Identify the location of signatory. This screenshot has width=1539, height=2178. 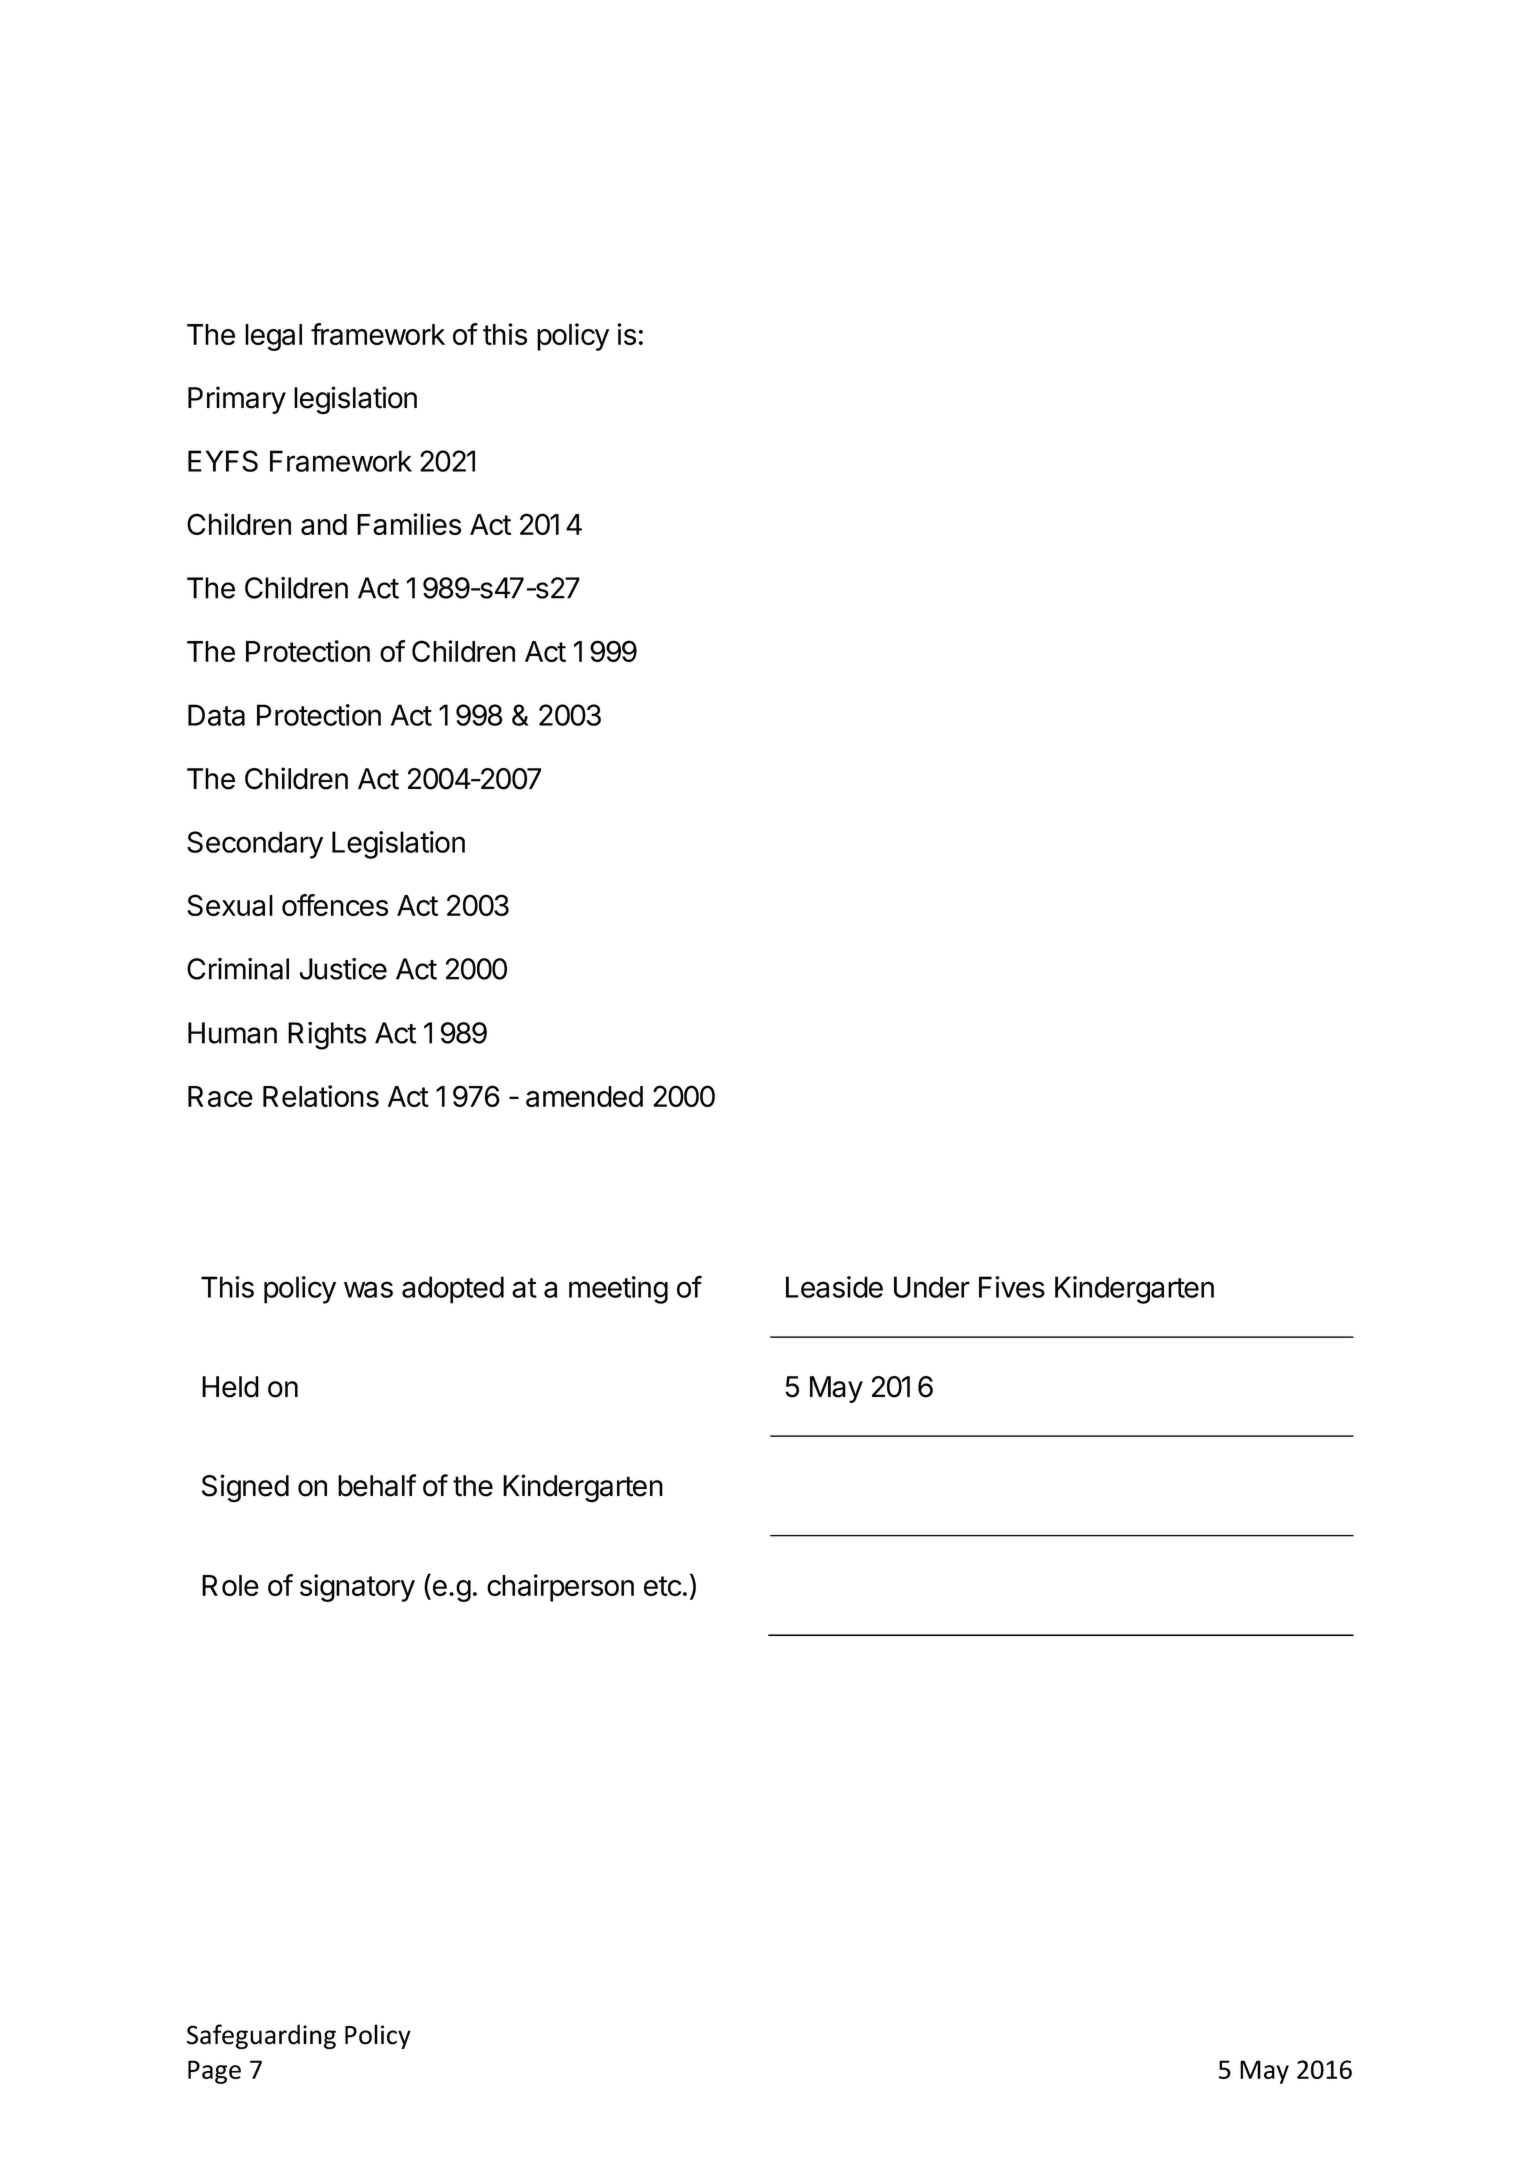
(357, 1588).
